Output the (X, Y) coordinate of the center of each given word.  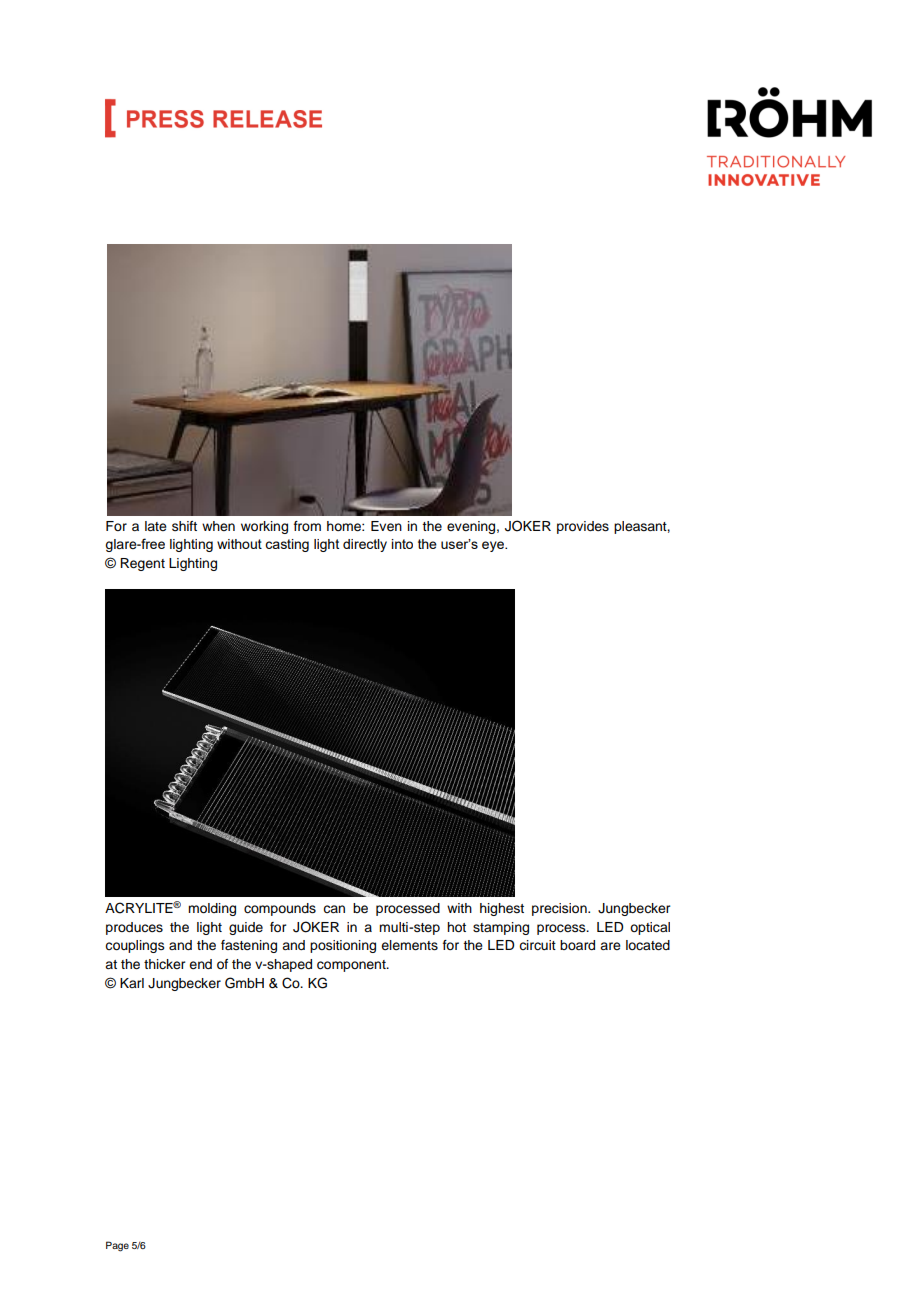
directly (365, 545)
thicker (164, 964)
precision (560, 909)
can (334, 909)
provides (583, 527)
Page (117, 1246)
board (577, 945)
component (352, 966)
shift (184, 526)
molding (212, 909)
